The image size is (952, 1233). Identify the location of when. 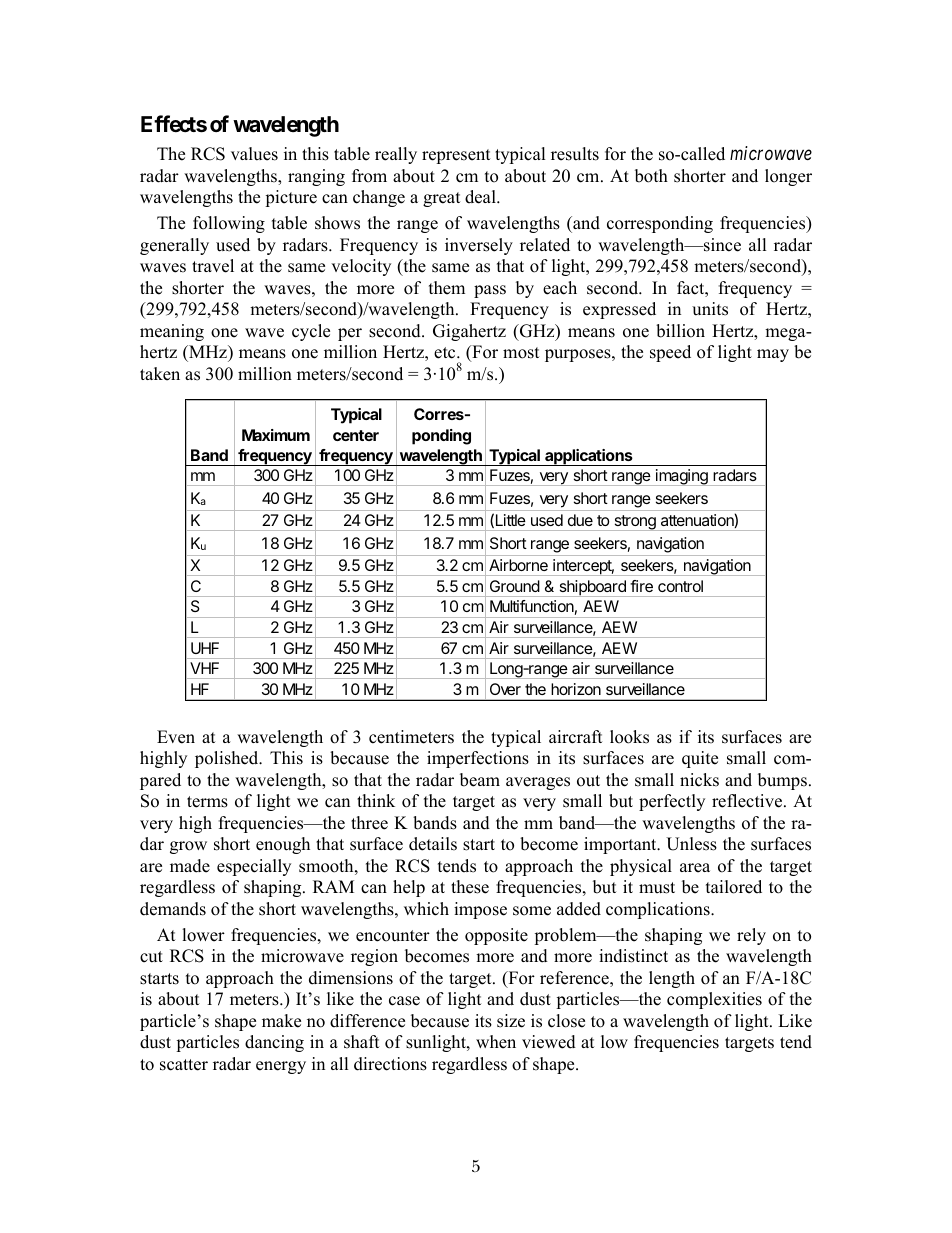
(496, 1042).
